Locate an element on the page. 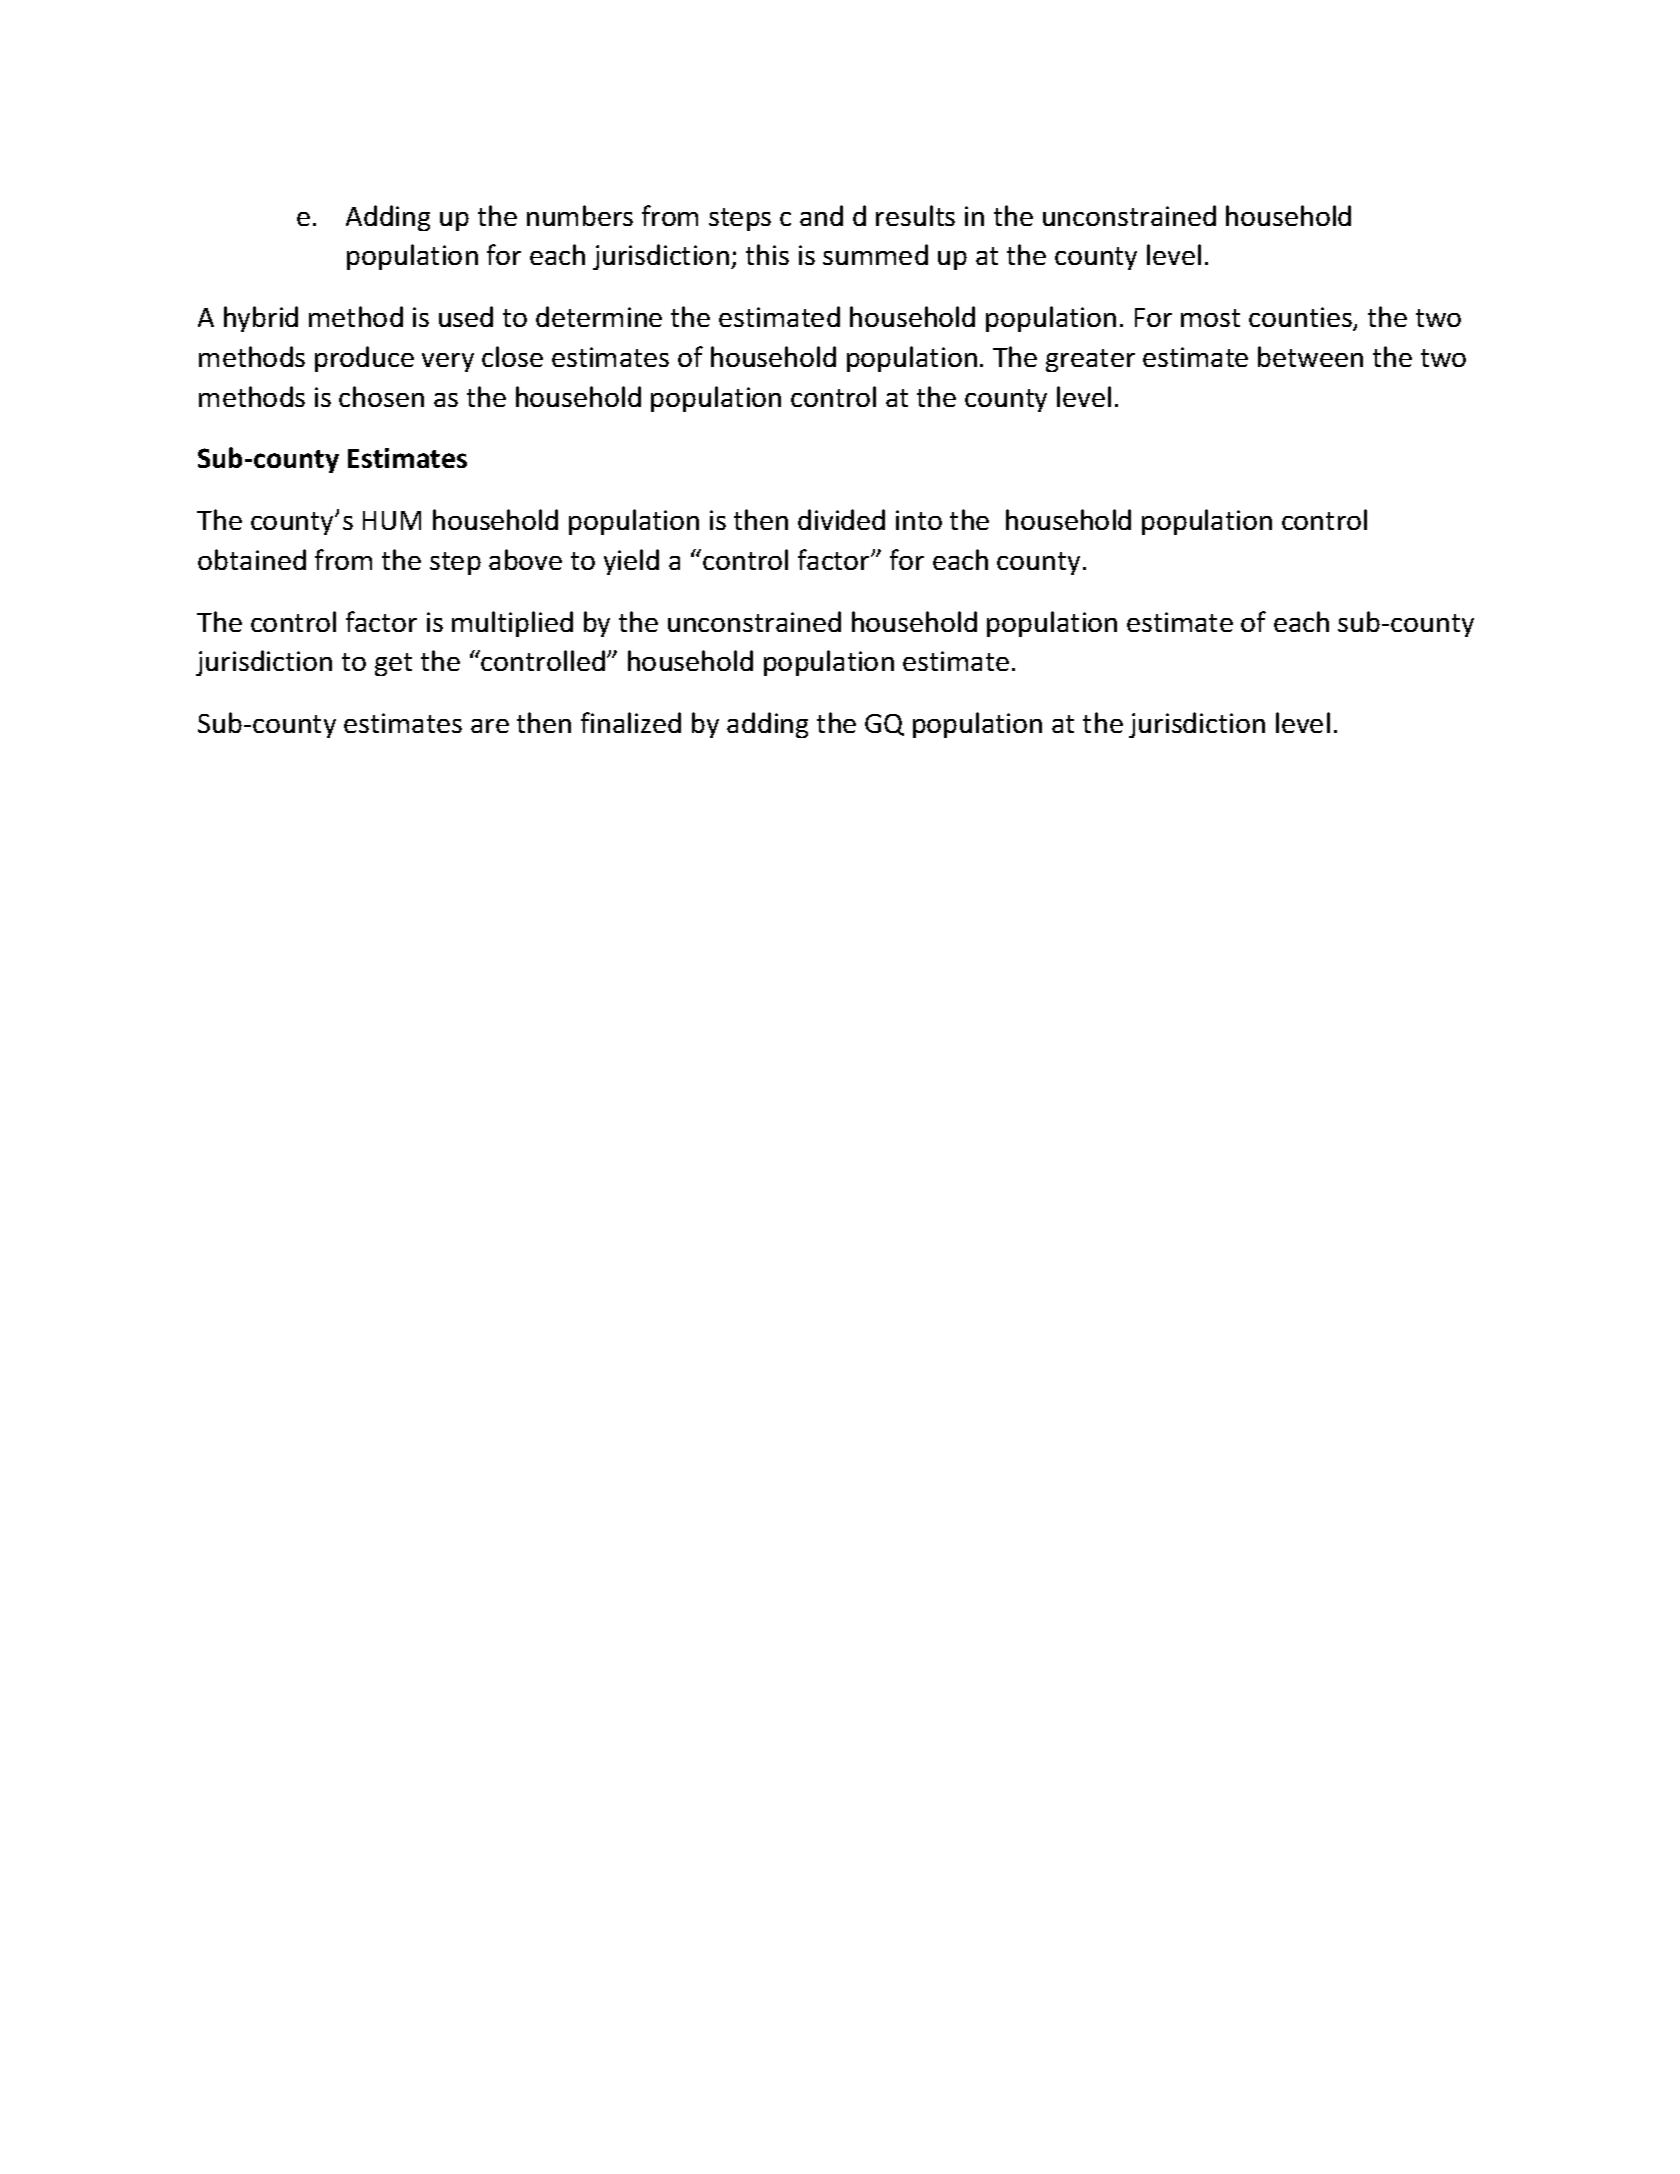 This page has width=1680, height=2174. and is located at coordinates (821, 215).
